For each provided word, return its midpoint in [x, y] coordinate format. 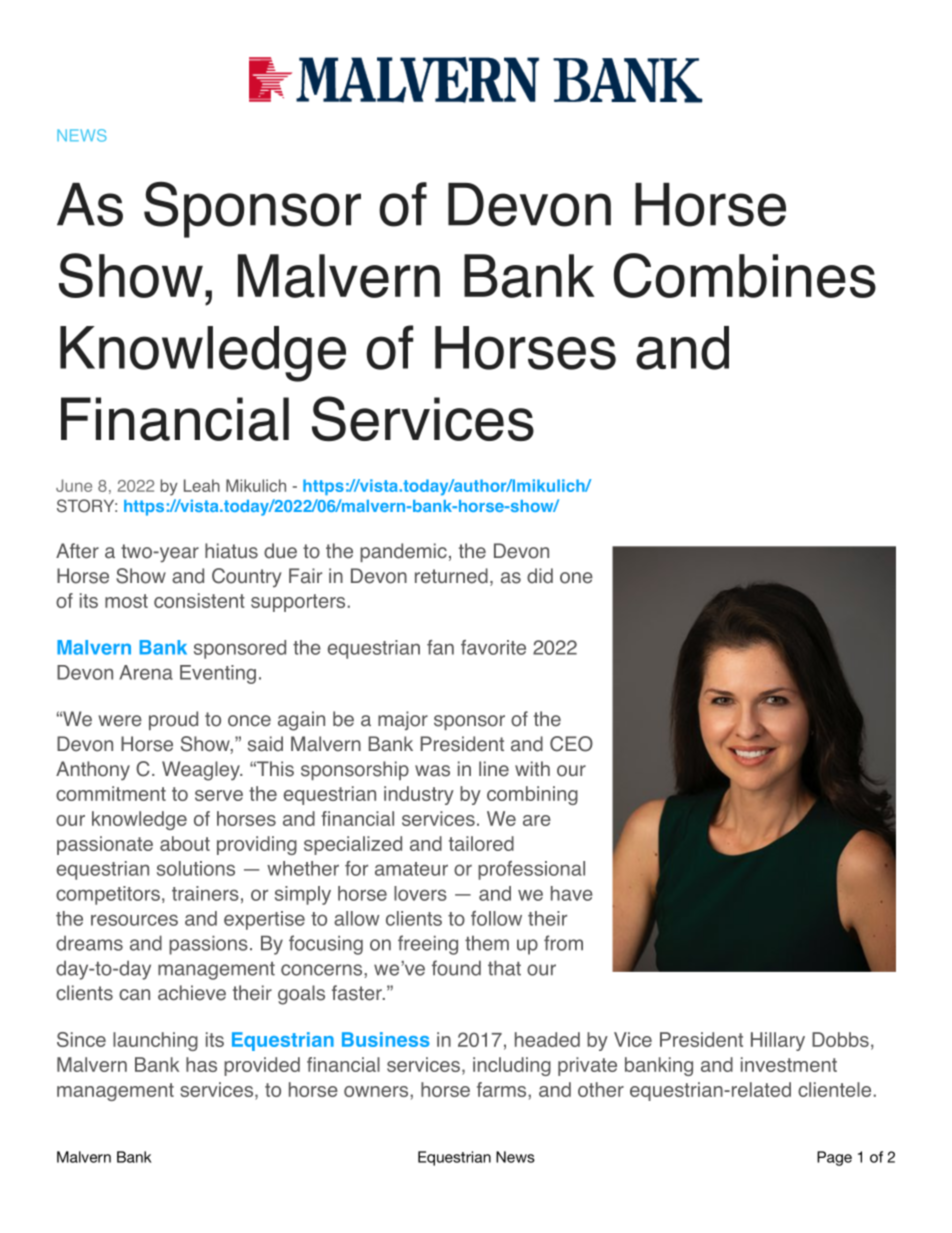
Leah [202, 485]
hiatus [231, 551]
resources [134, 920]
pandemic [403, 552]
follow [496, 918]
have [572, 893]
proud [173, 720]
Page [834, 1158]
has [201, 1064]
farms [503, 1089]
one [576, 578]
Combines [745, 275]
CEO [571, 744]
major [403, 720]
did [540, 576]
